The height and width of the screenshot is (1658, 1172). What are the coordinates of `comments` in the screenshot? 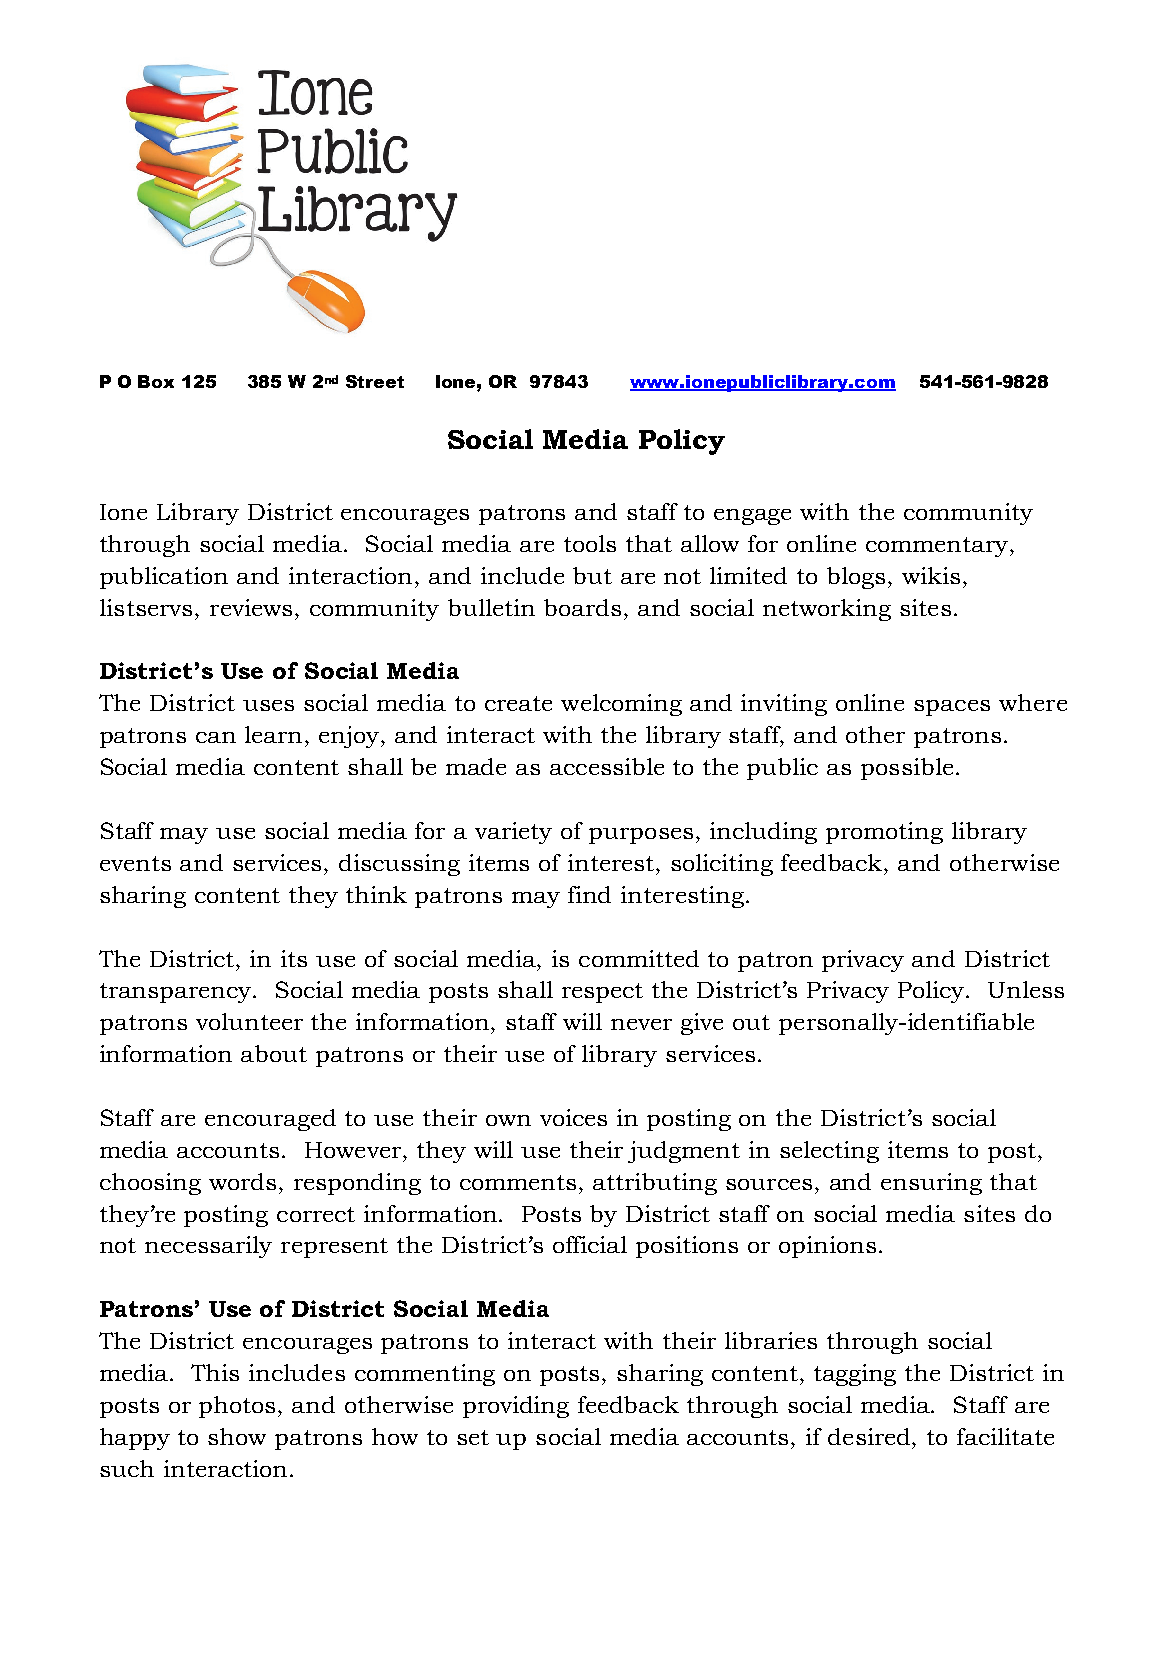 It's located at (518, 1182).
